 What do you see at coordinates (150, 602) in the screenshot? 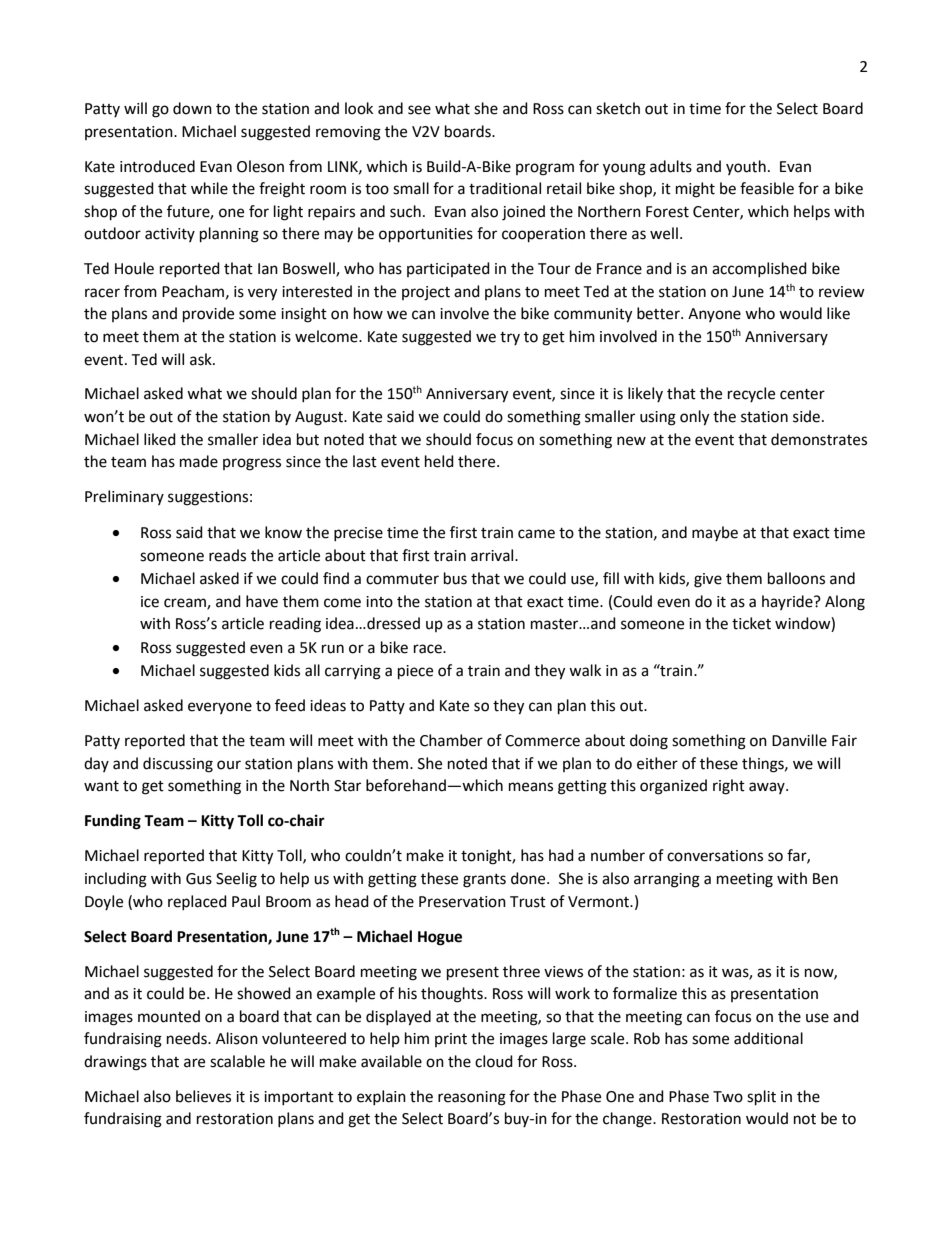
I see `ice` at bounding box center [150, 602].
